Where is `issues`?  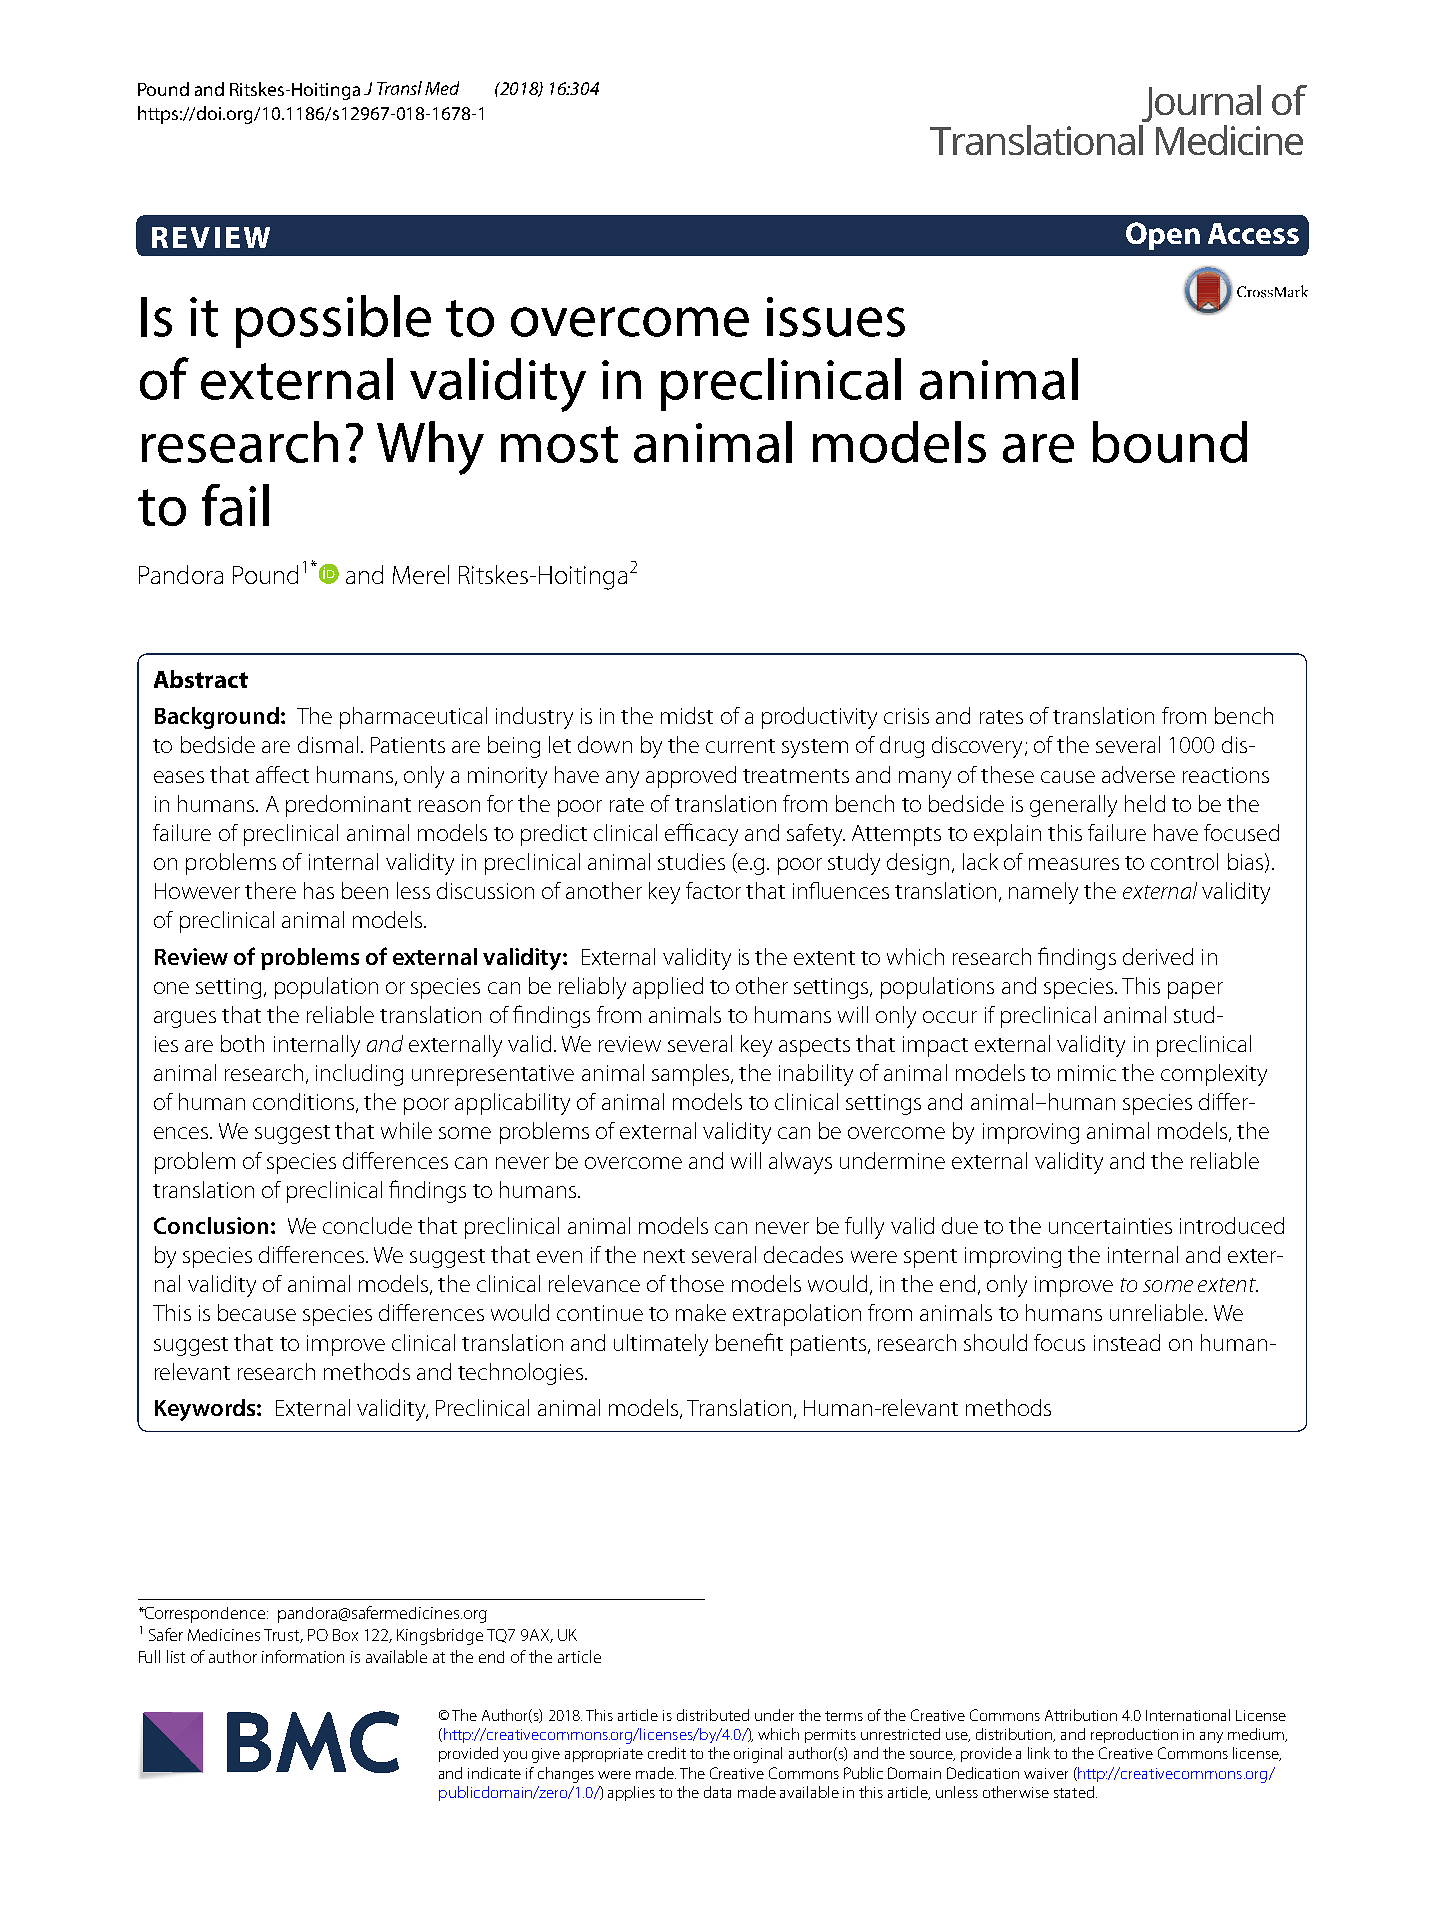
issues is located at coordinates (836, 317).
